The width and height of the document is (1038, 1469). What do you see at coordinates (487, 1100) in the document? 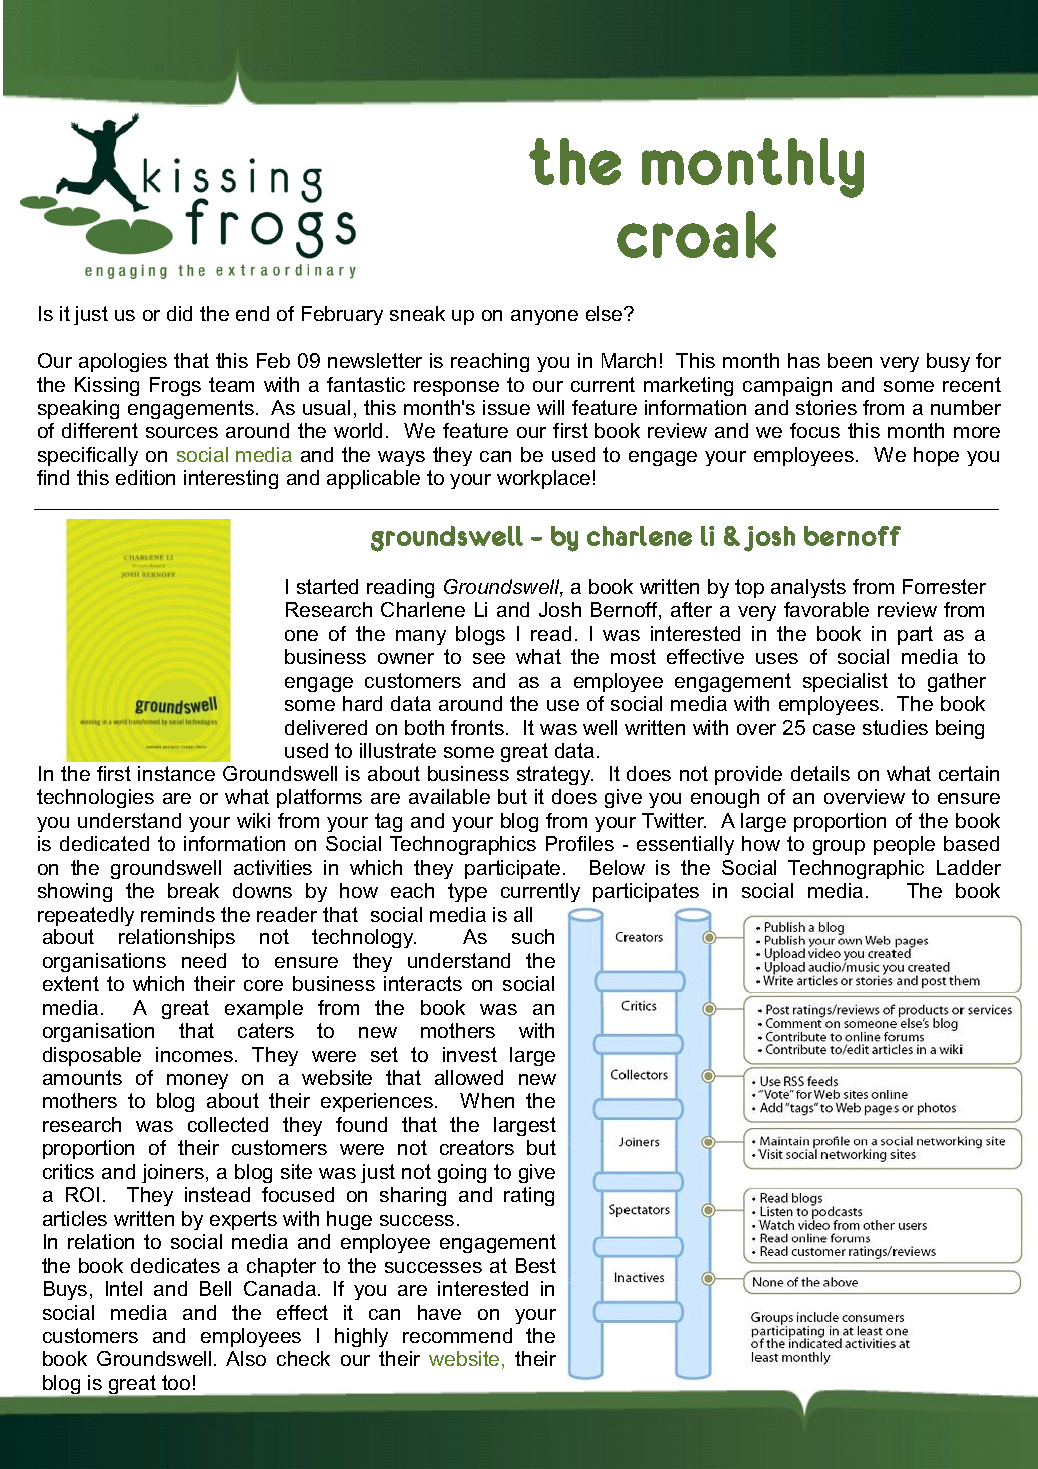
I see `When` at bounding box center [487, 1100].
